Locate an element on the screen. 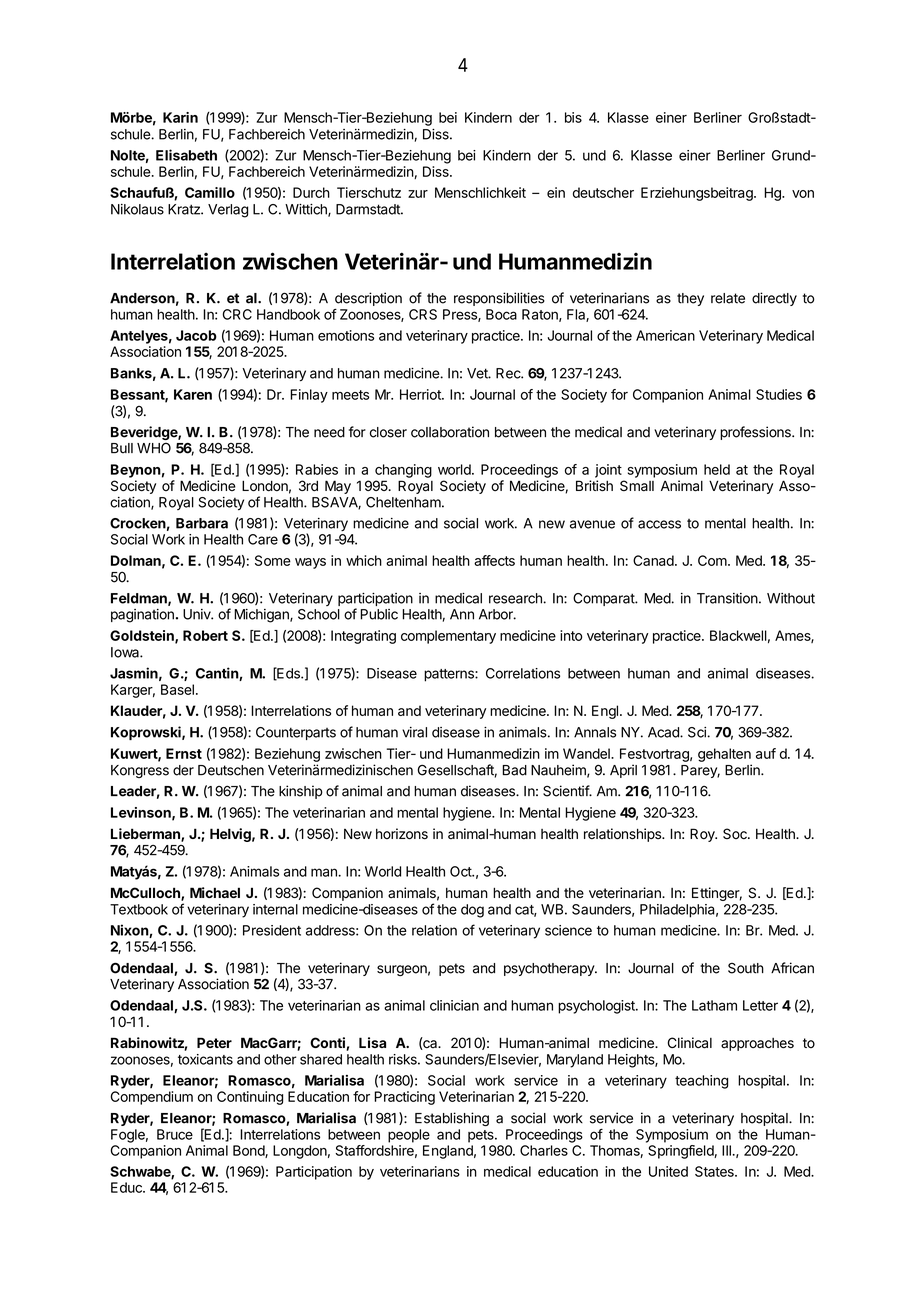  Bruce is located at coordinates (175, 1134).
